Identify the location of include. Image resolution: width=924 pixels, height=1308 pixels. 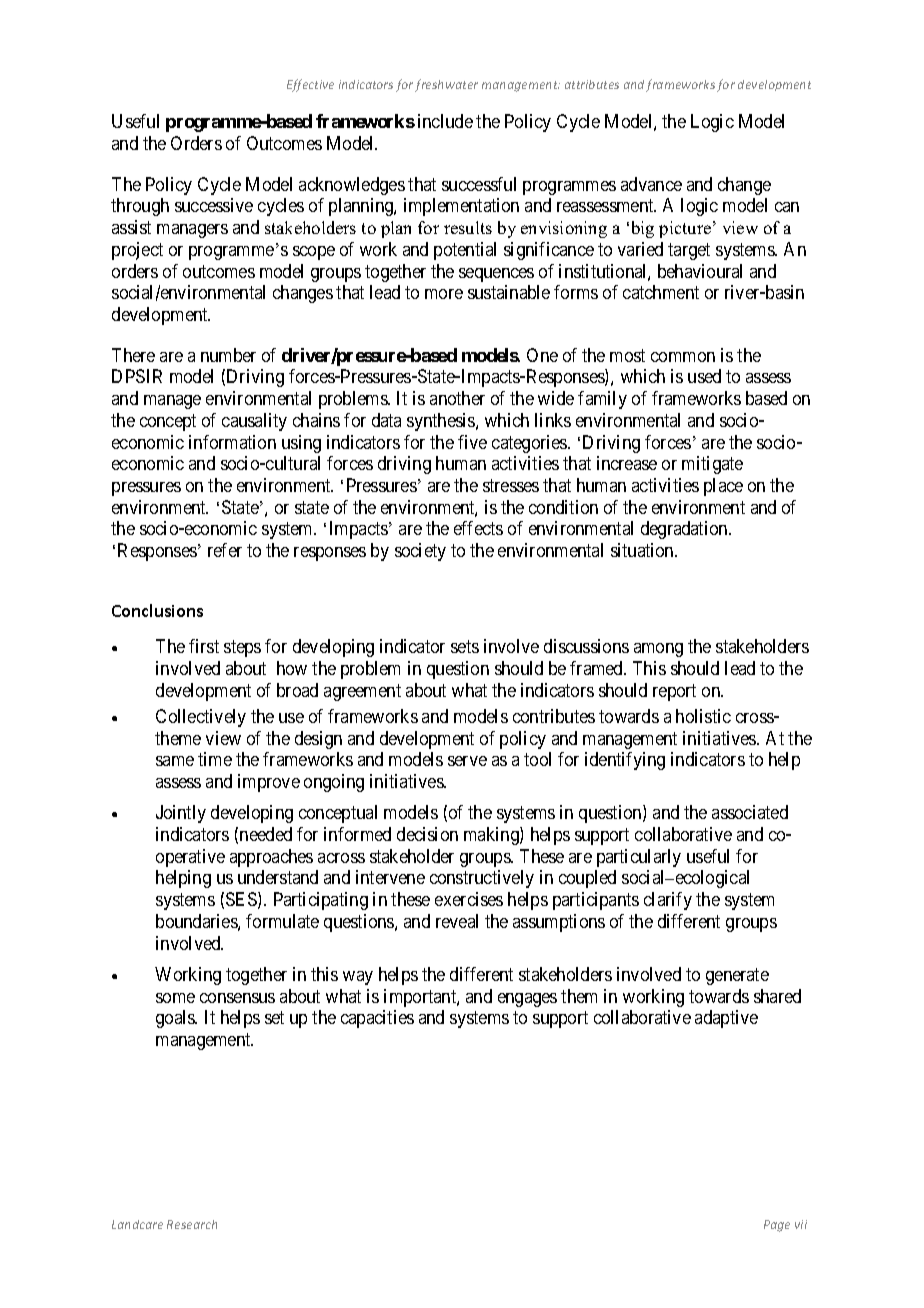
(445, 121).
